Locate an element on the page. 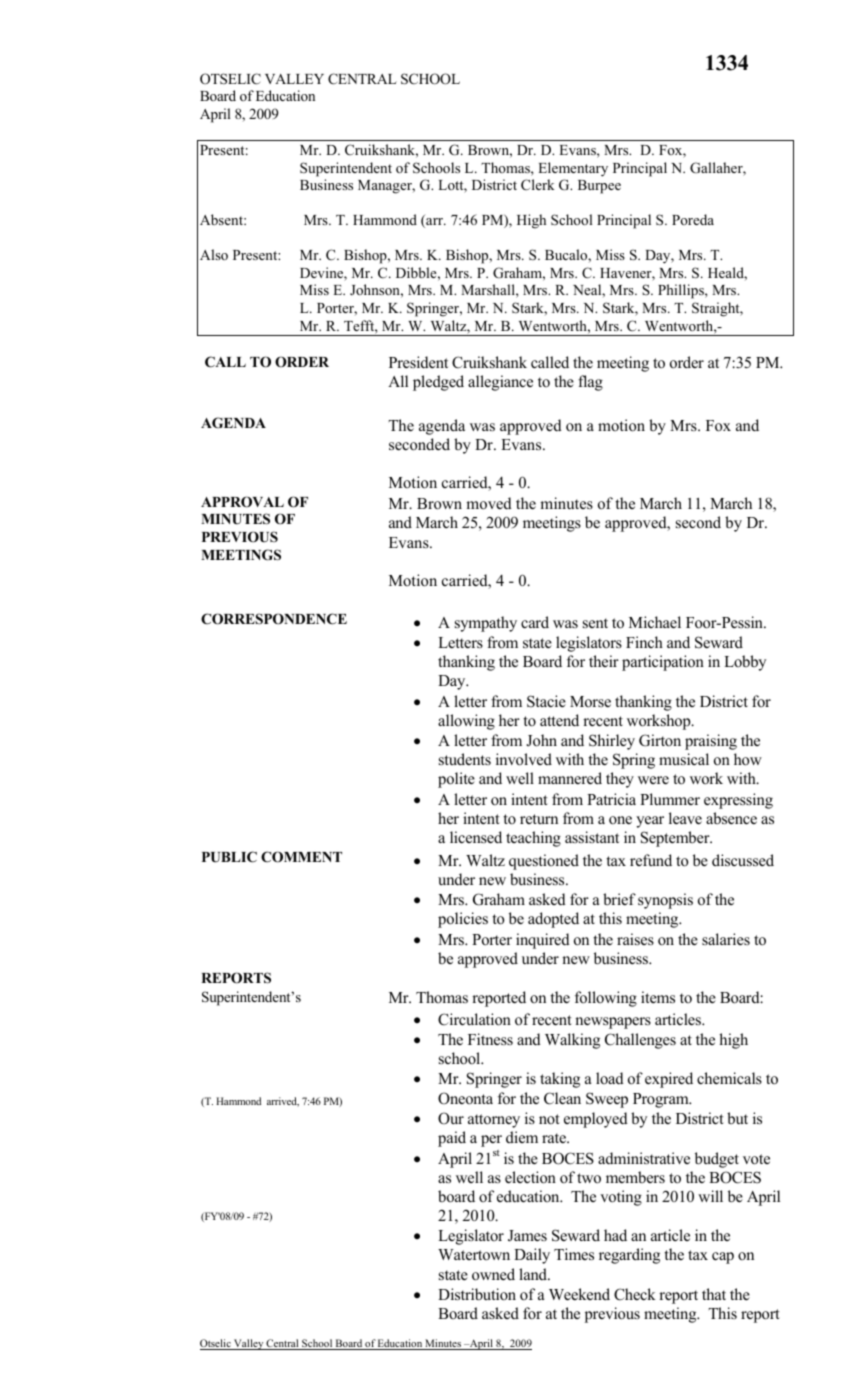  Burpee is located at coordinates (599, 187).
